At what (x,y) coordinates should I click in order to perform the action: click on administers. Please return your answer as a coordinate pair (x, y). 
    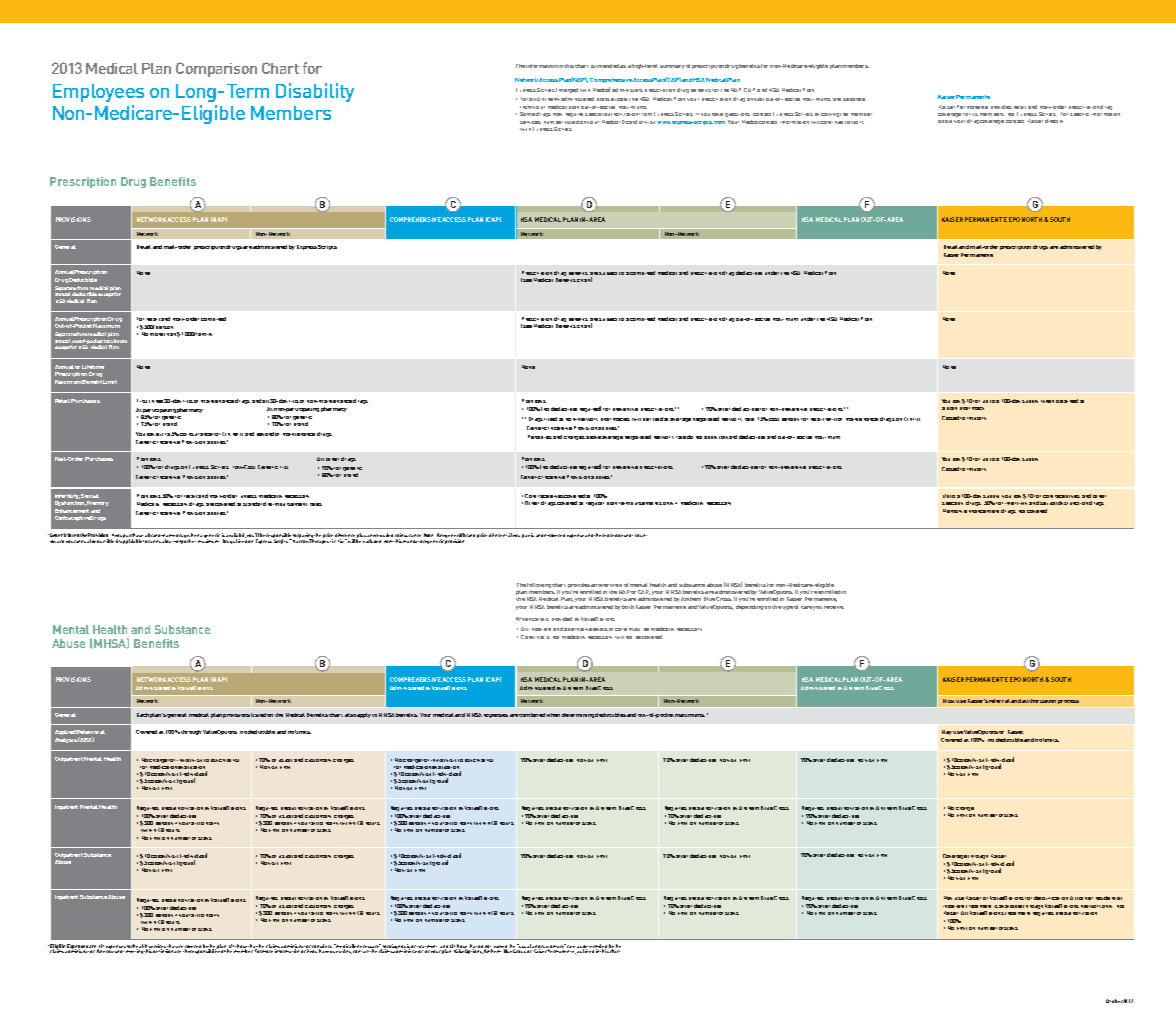
    Looking at the image, I should click on (627, 90).
